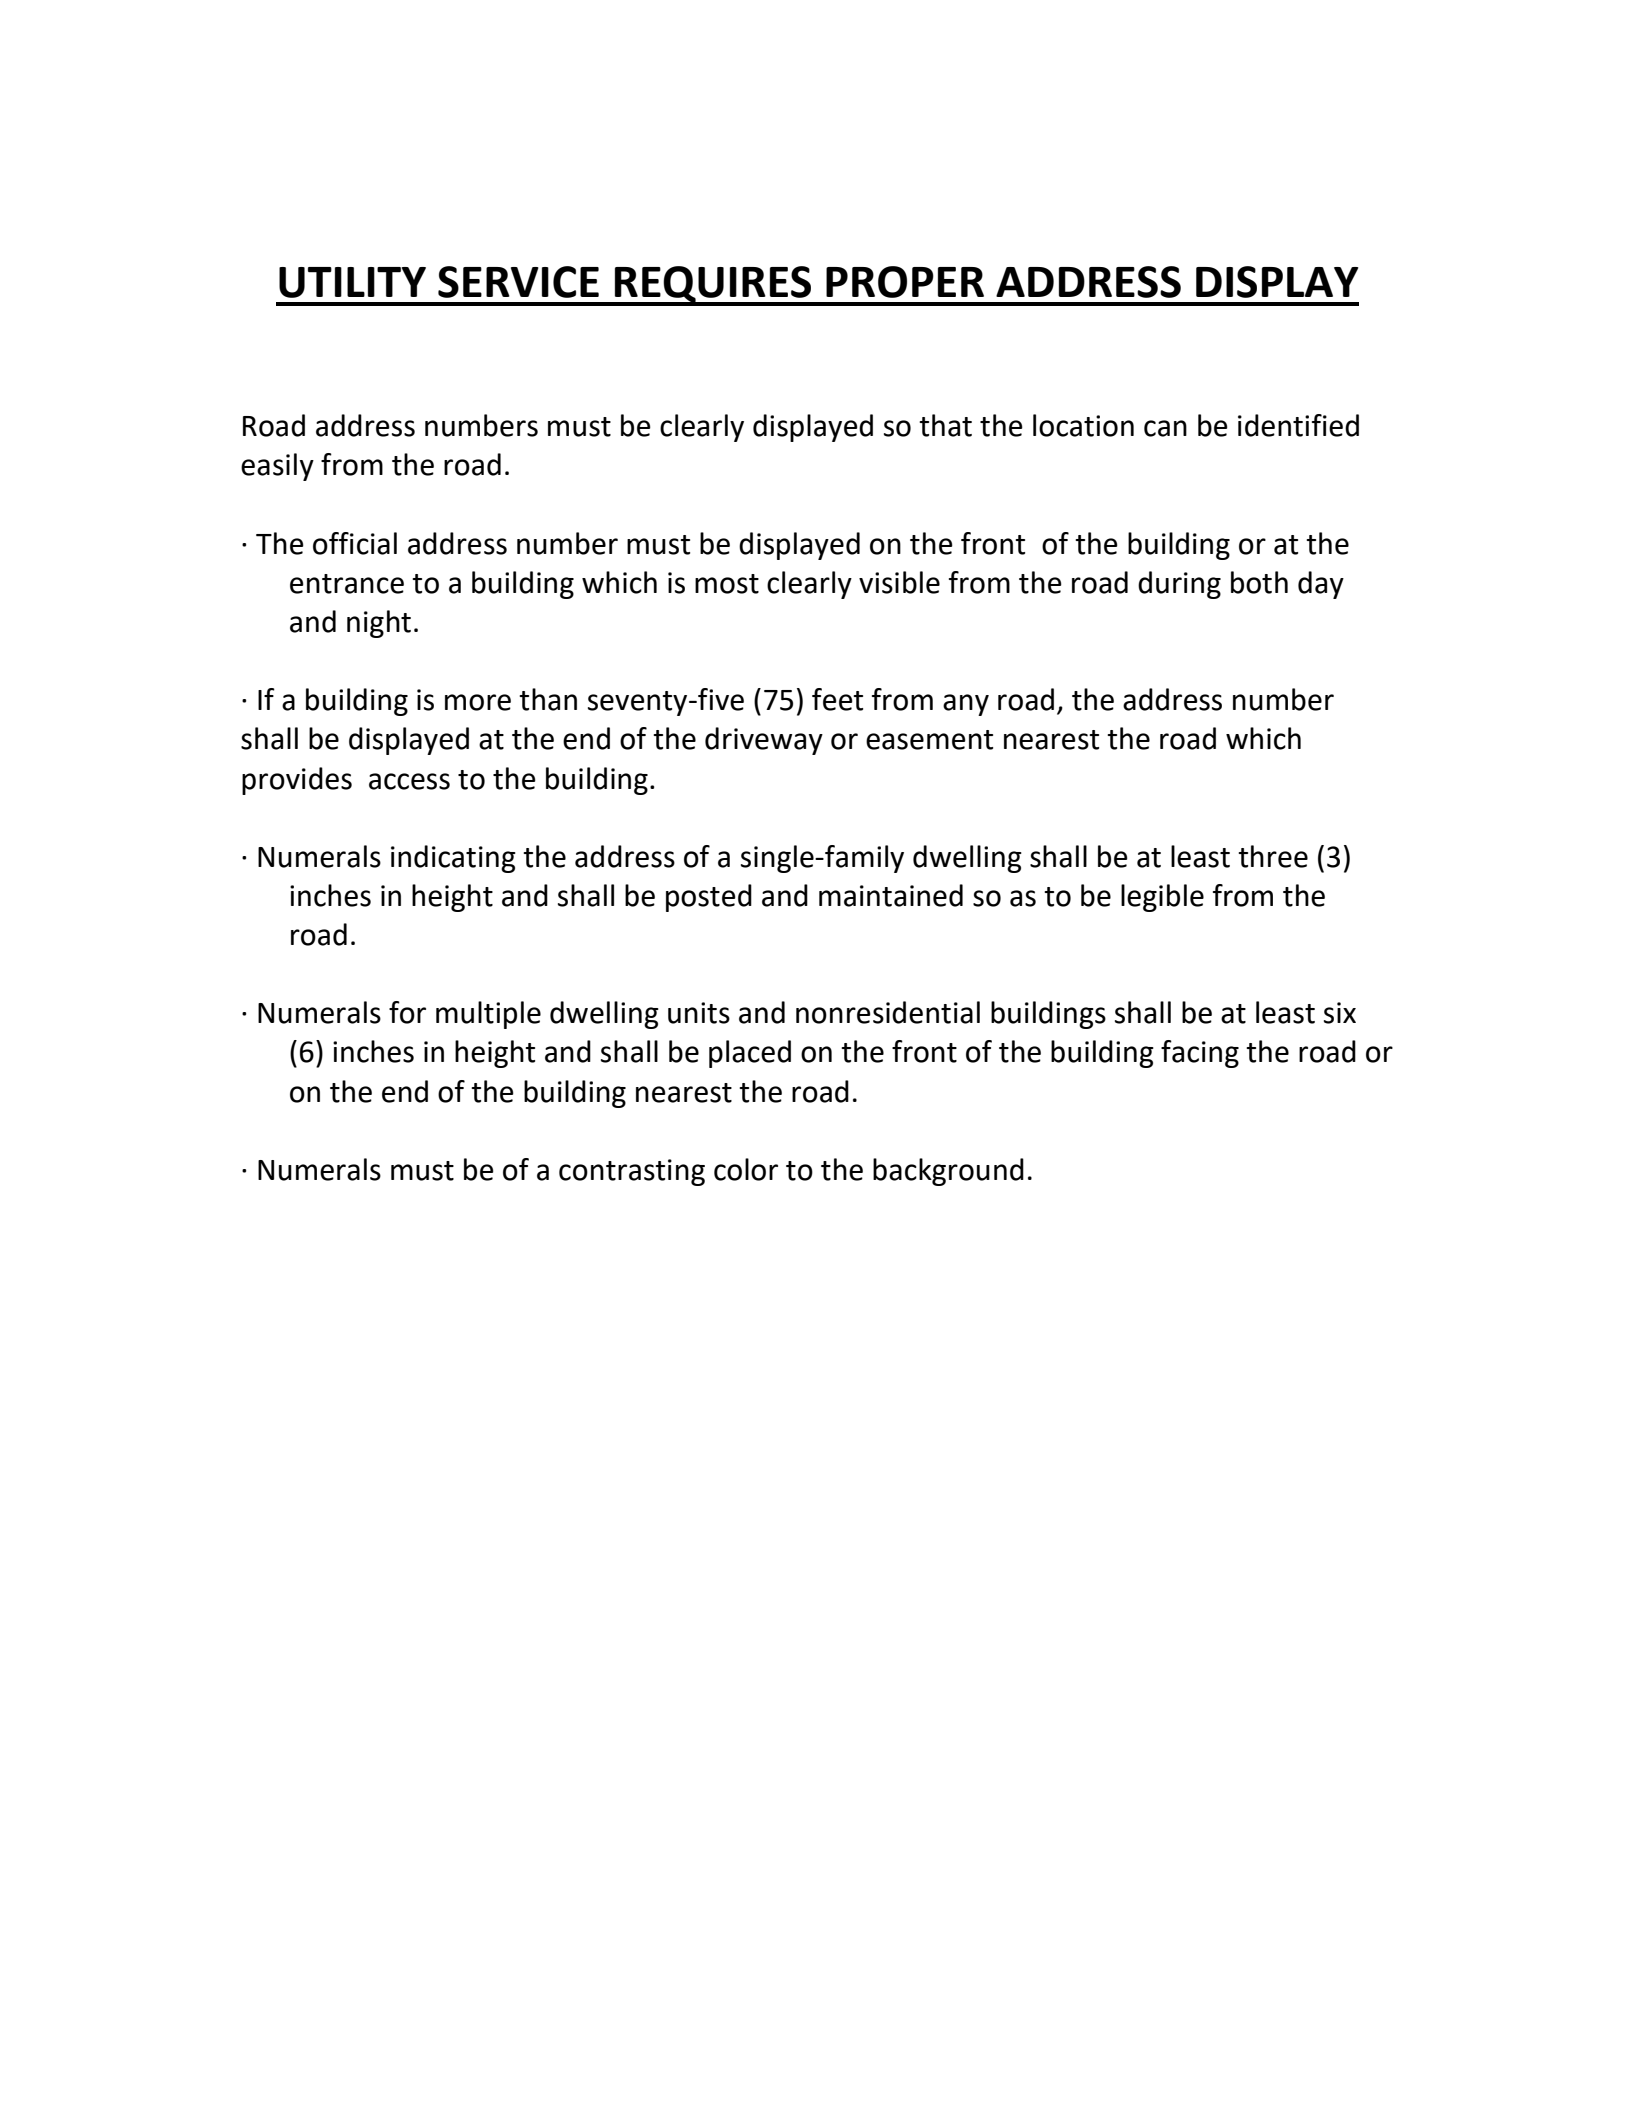 The image size is (1636, 2117). Describe the element at coordinates (713, 285) in the page. I see `REQUIRES` at that location.
